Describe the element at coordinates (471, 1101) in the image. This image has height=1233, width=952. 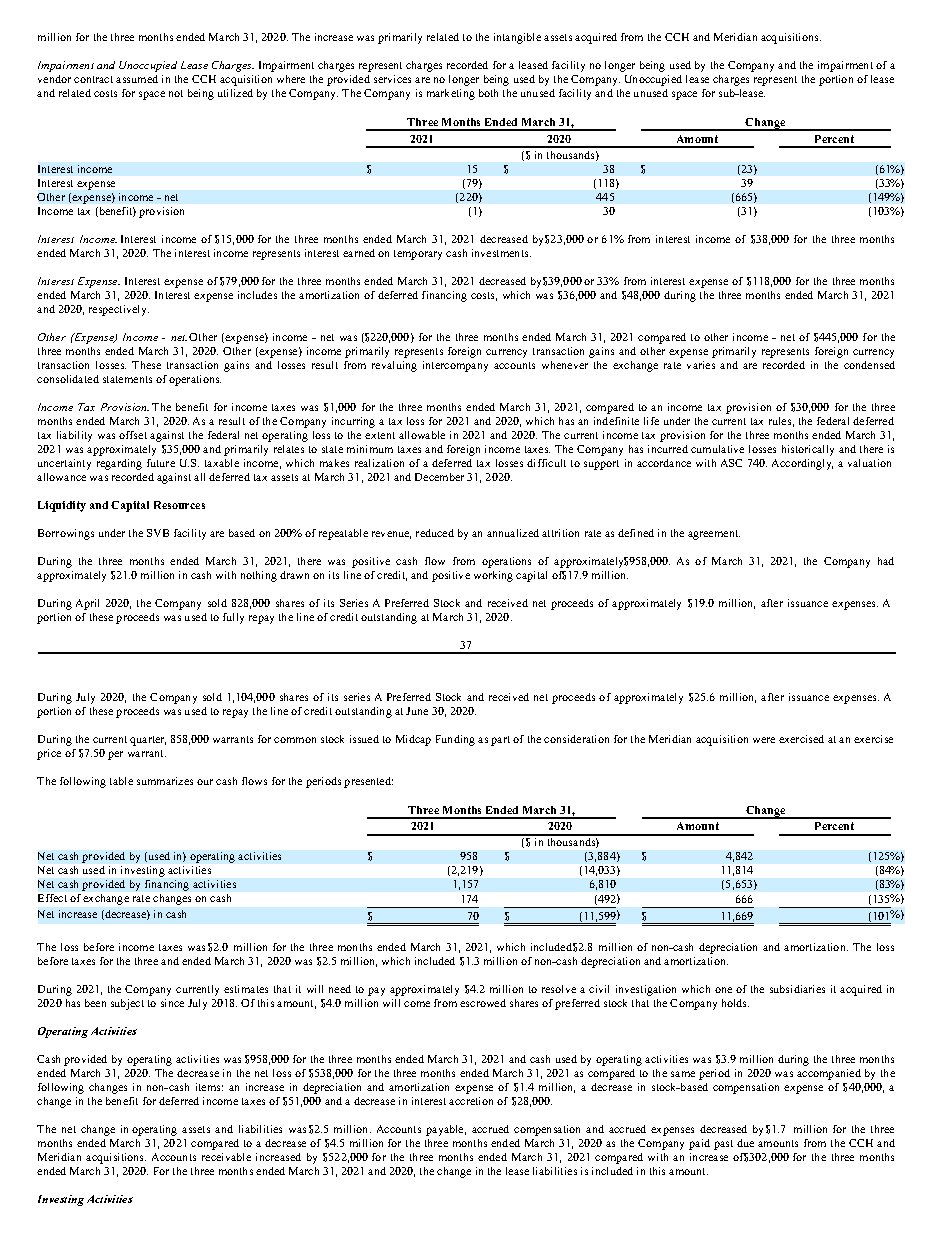
I see `accretion` at that location.
